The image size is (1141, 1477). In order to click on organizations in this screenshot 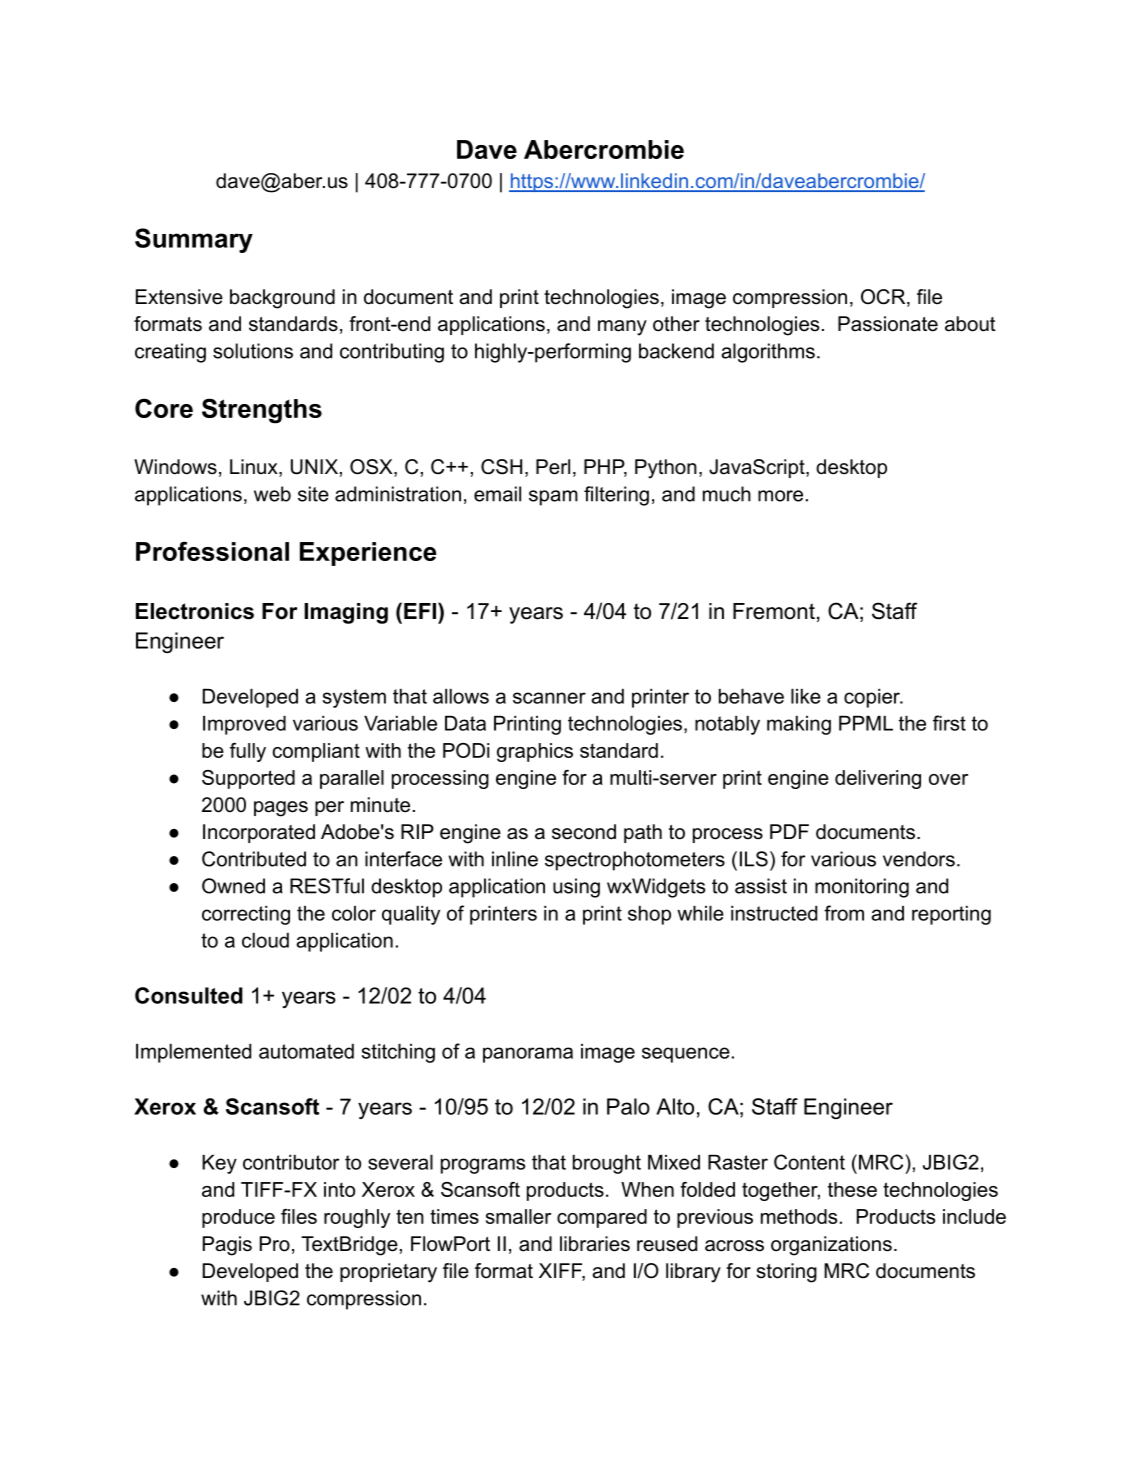, I will do `click(831, 1246)`.
